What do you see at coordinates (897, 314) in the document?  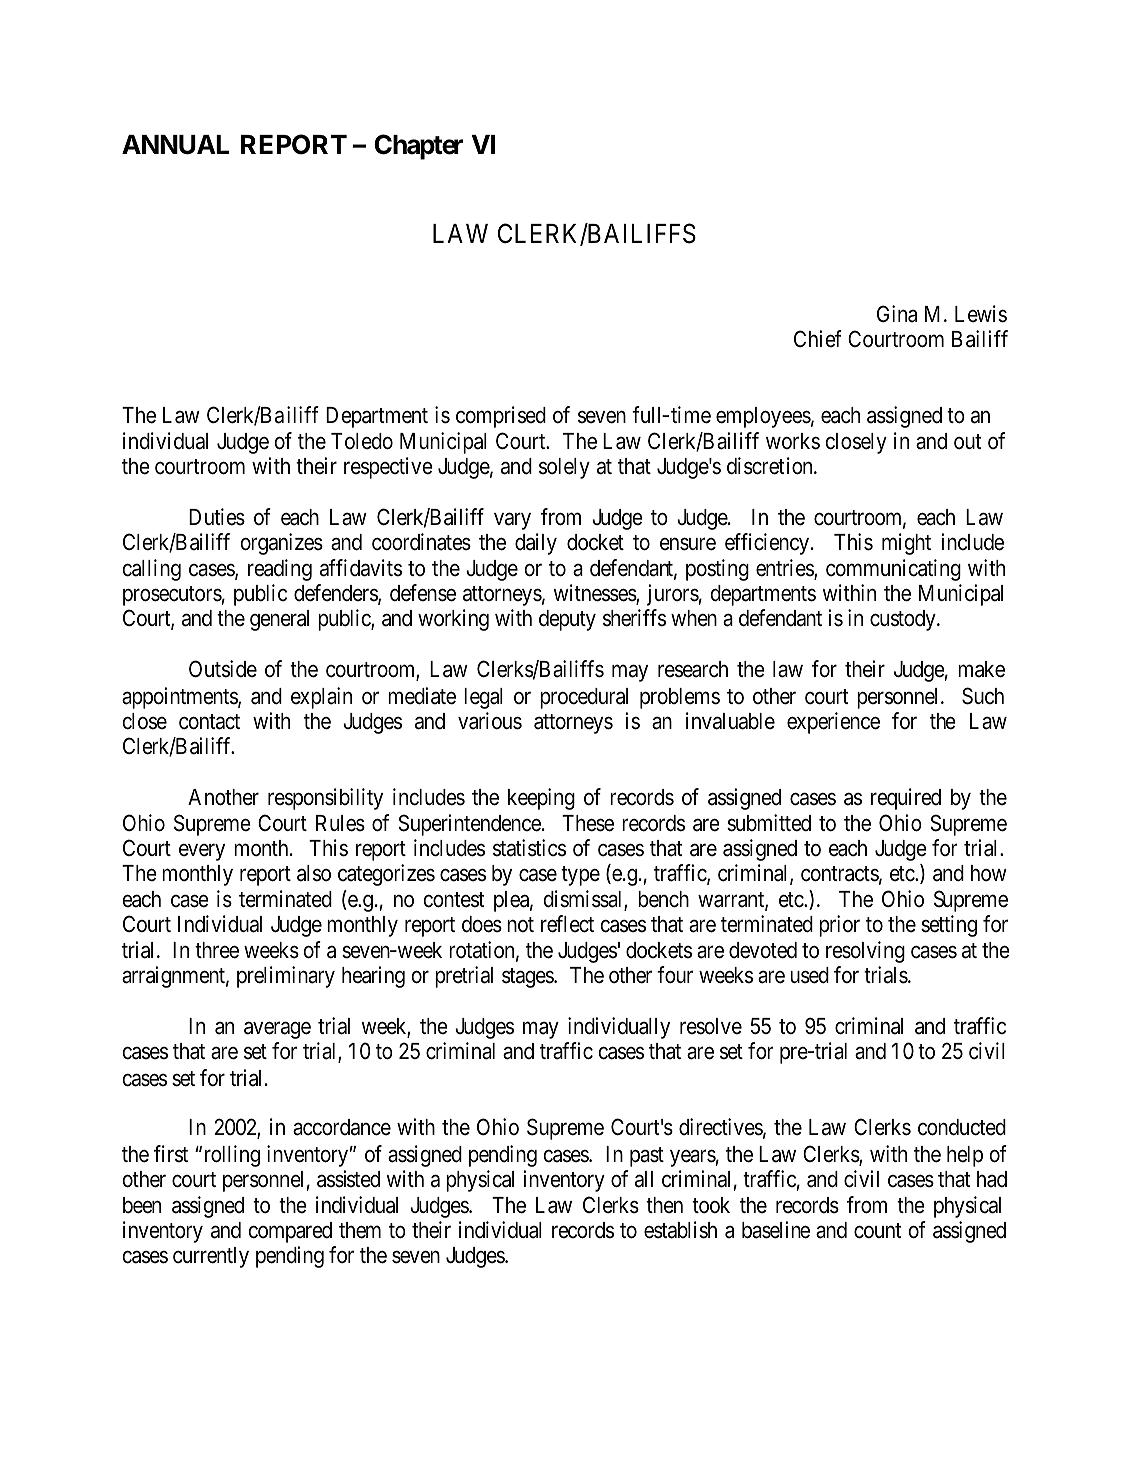 I see `Gina` at bounding box center [897, 314].
